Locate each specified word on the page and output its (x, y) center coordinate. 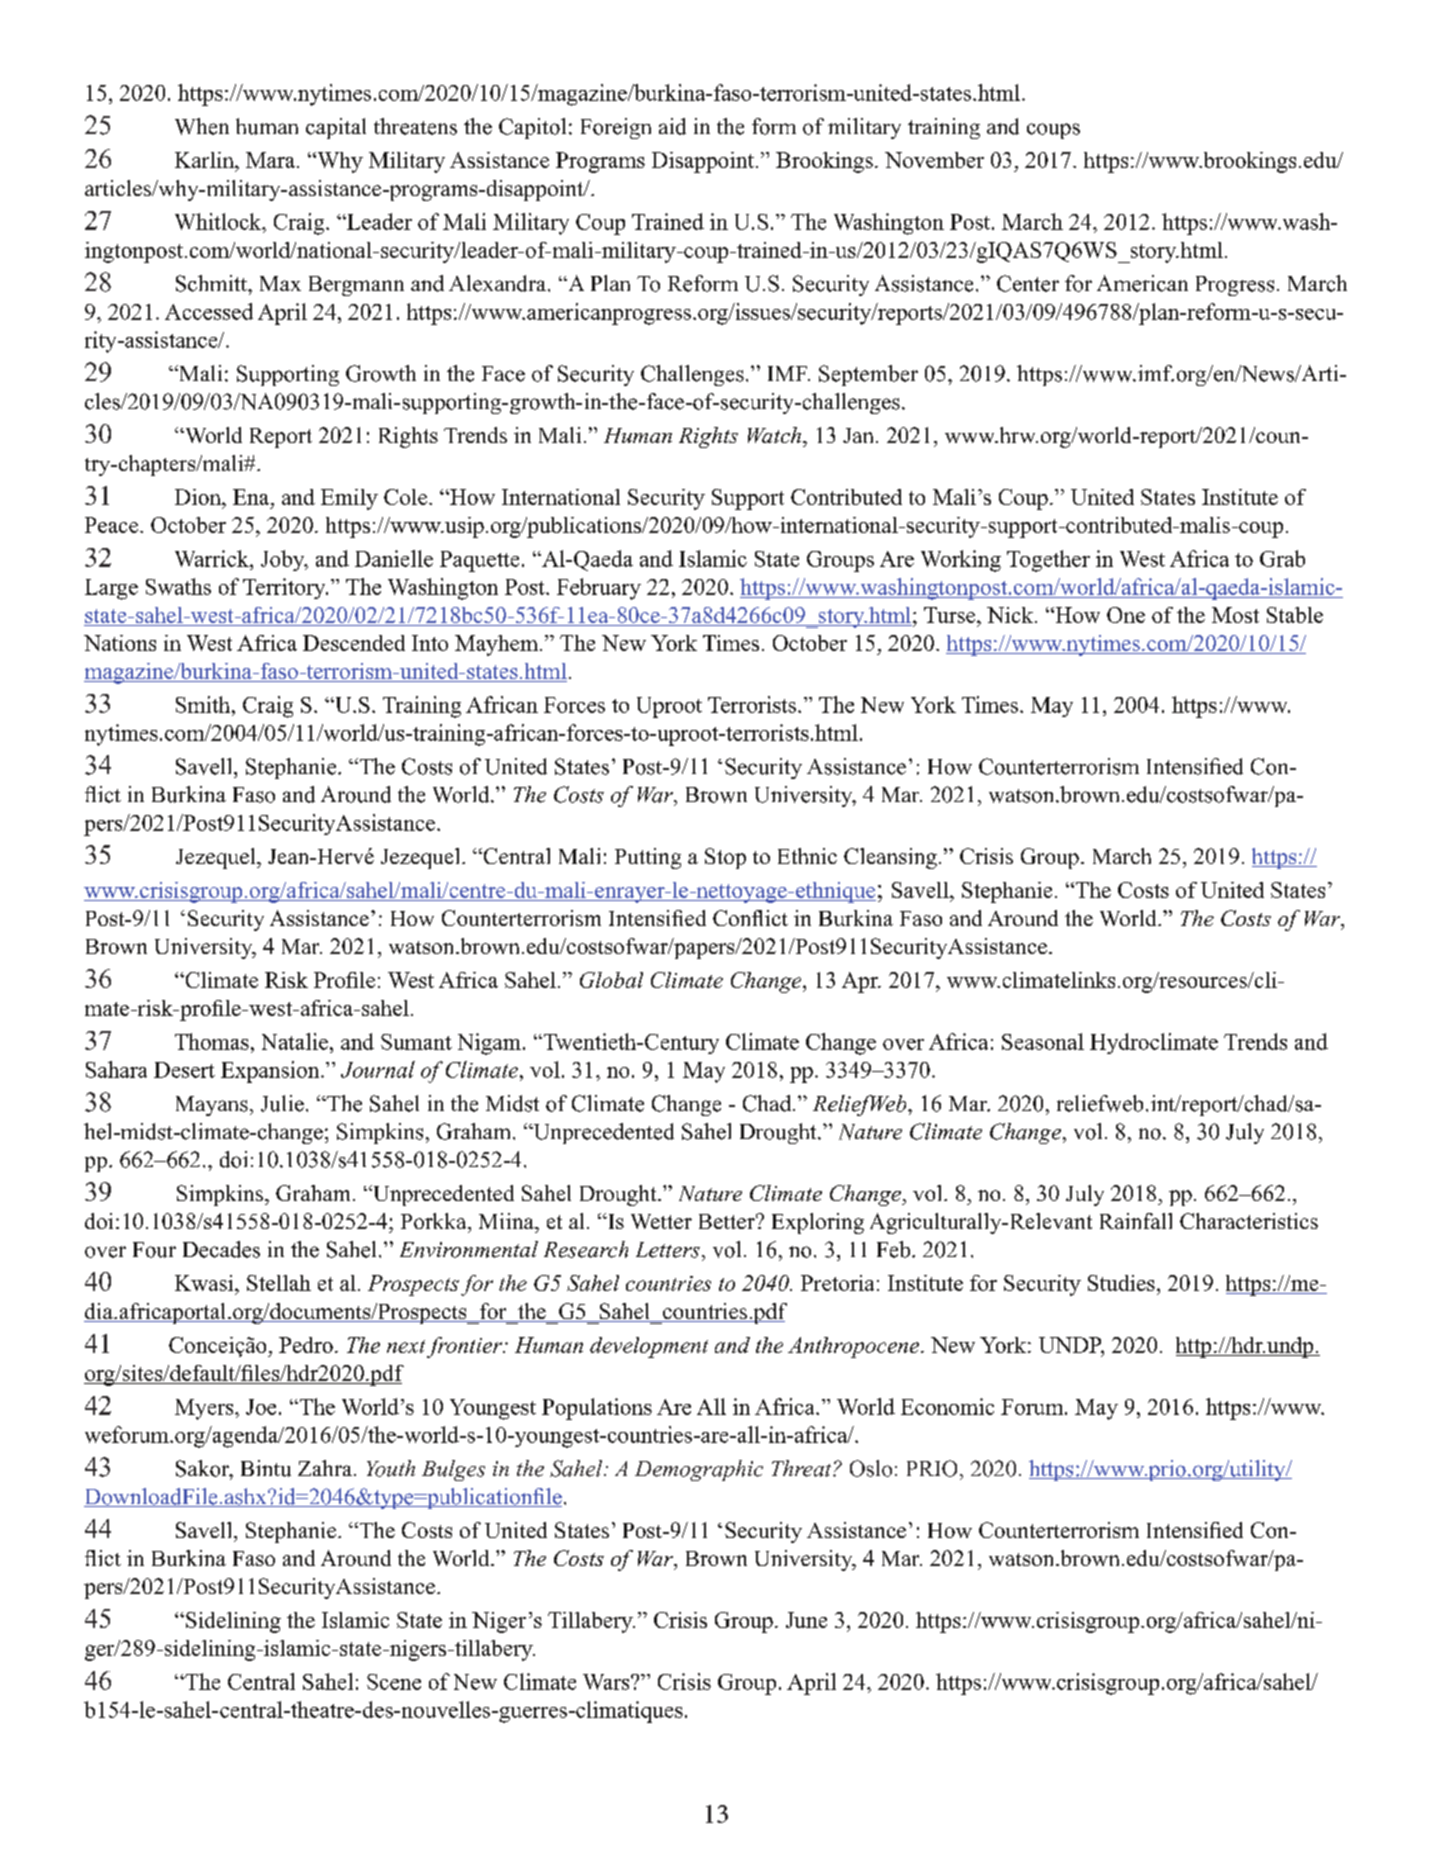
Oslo (871, 1468)
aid (672, 126)
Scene (394, 1682)
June (806, 1620)
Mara (272, 160)
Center (1028, 283)
